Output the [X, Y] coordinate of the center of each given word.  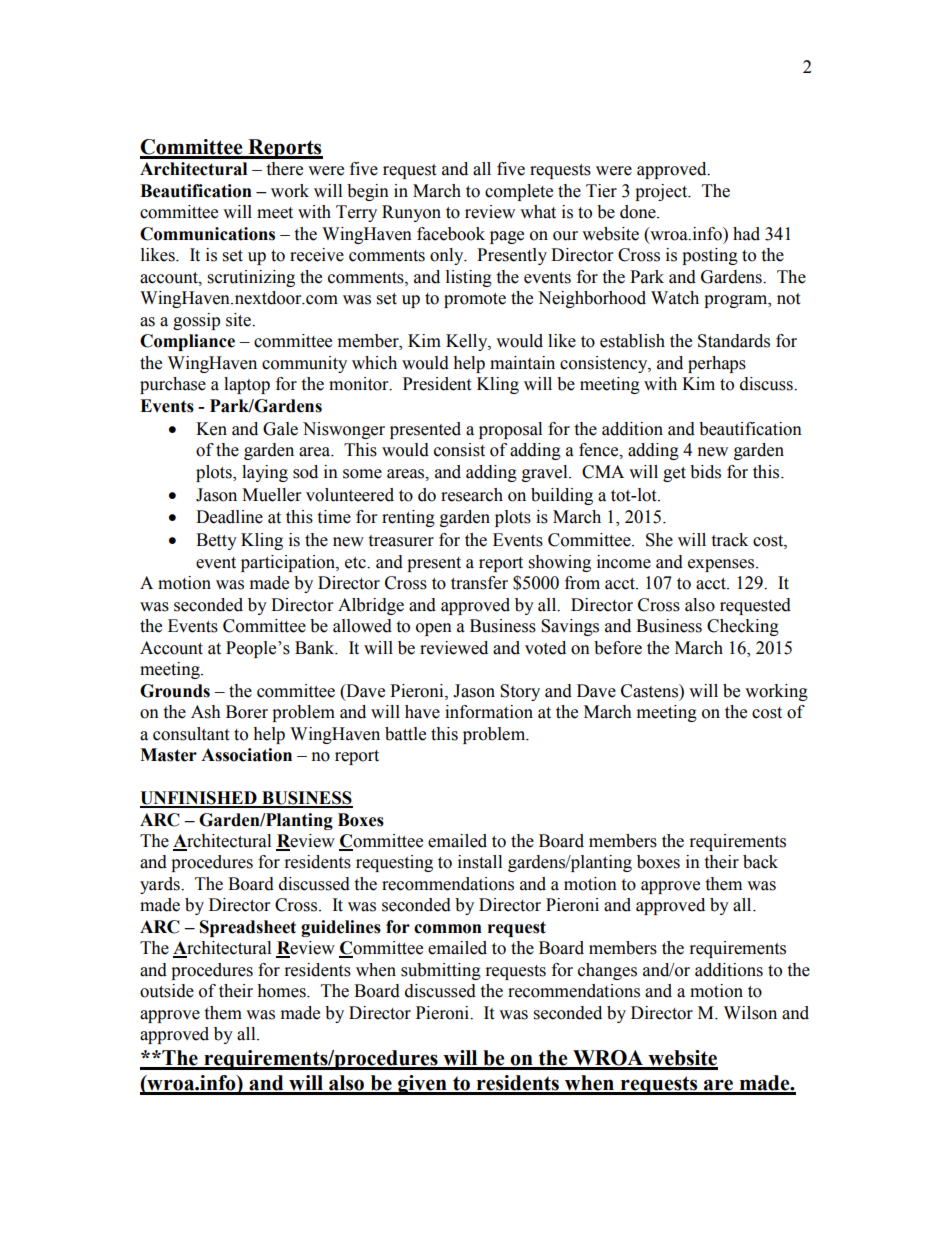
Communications [207, 234]
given [422, 1085]
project [662, 192]
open [434, 629]
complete [519, 192]
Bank [316, 648]
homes [282, 991]
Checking [743, 627]
